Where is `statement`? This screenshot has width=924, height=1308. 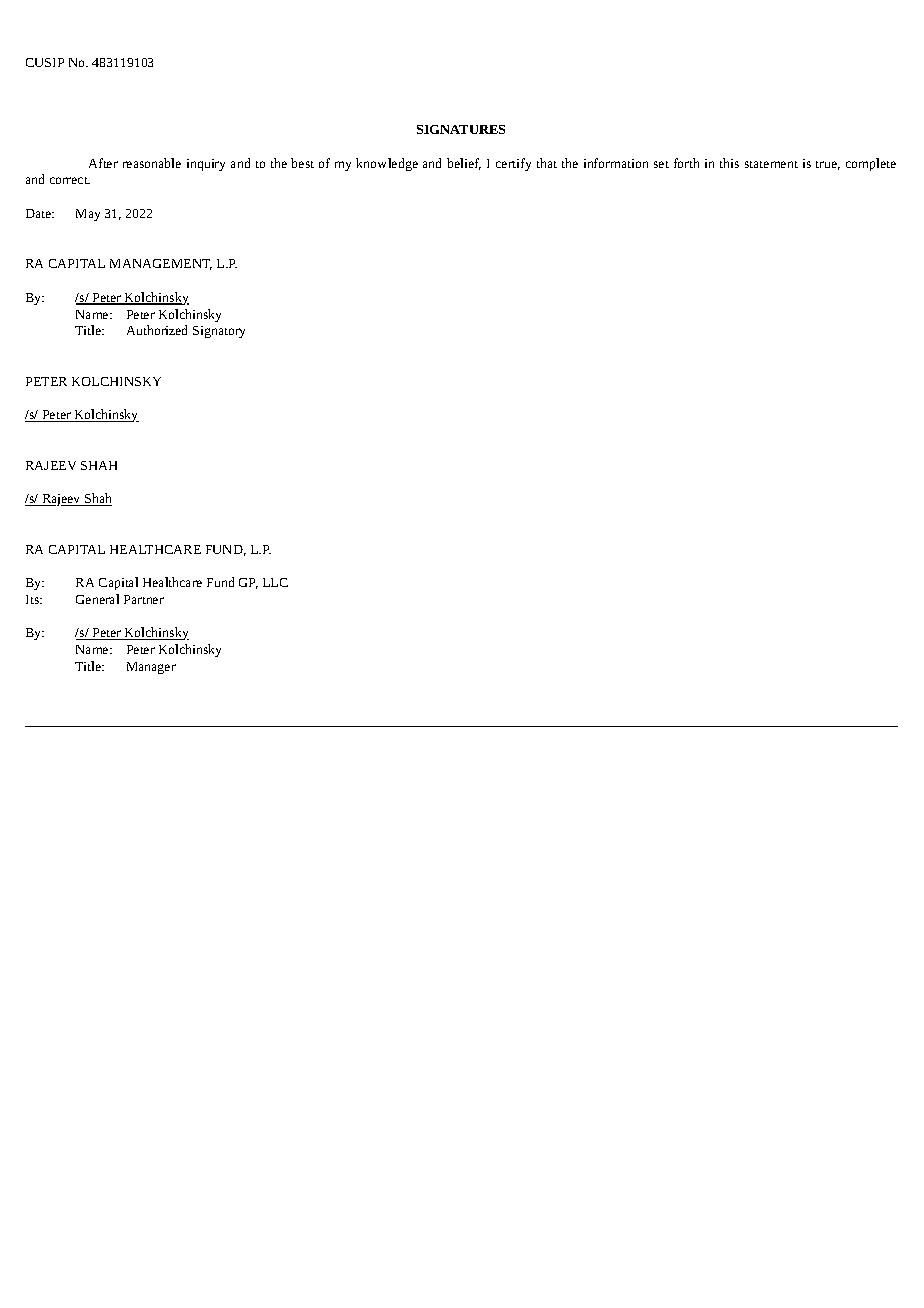
statement is located at coordinates (771, 164).
